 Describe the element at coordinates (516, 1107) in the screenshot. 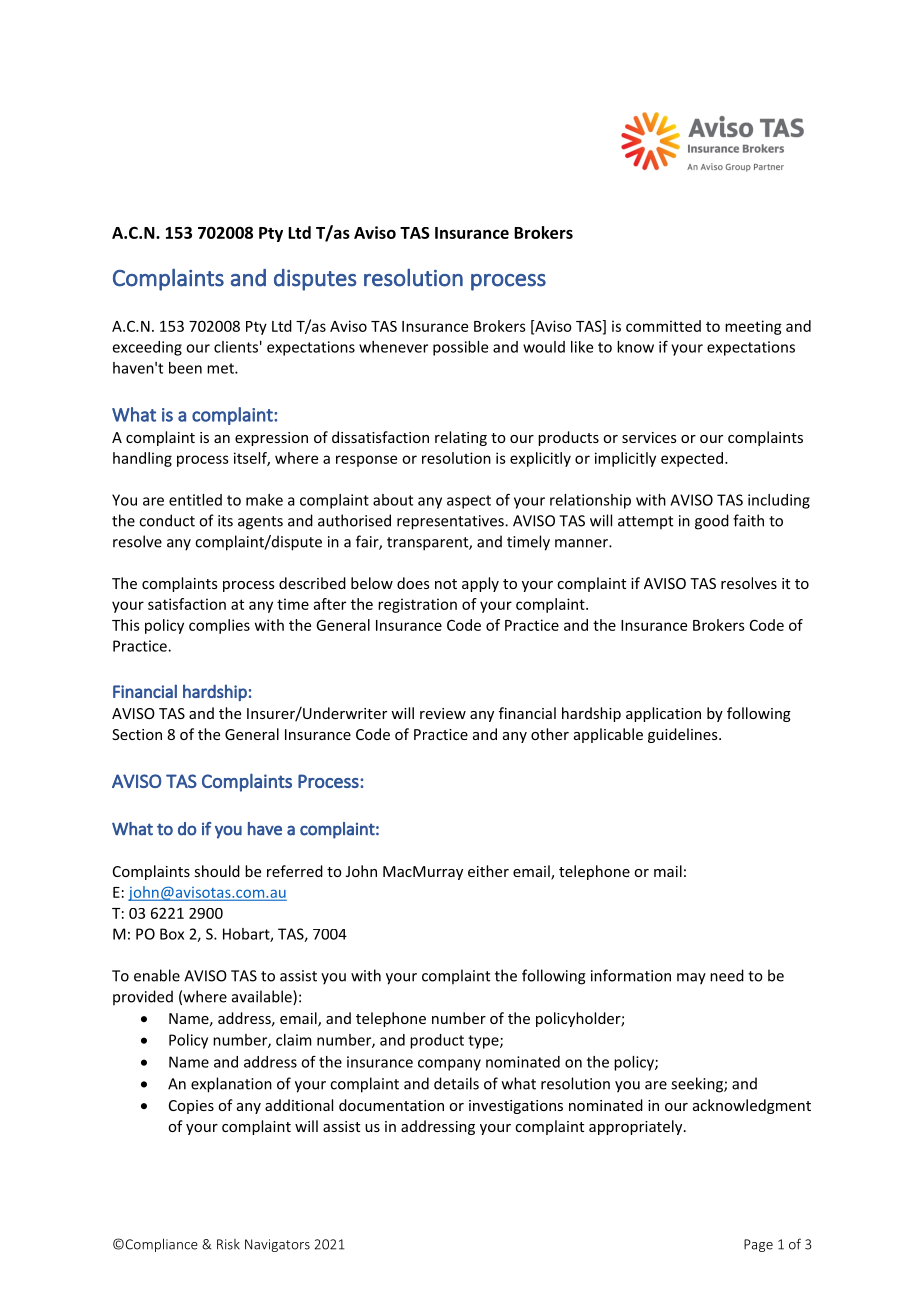

I see `investigations` at that location.
